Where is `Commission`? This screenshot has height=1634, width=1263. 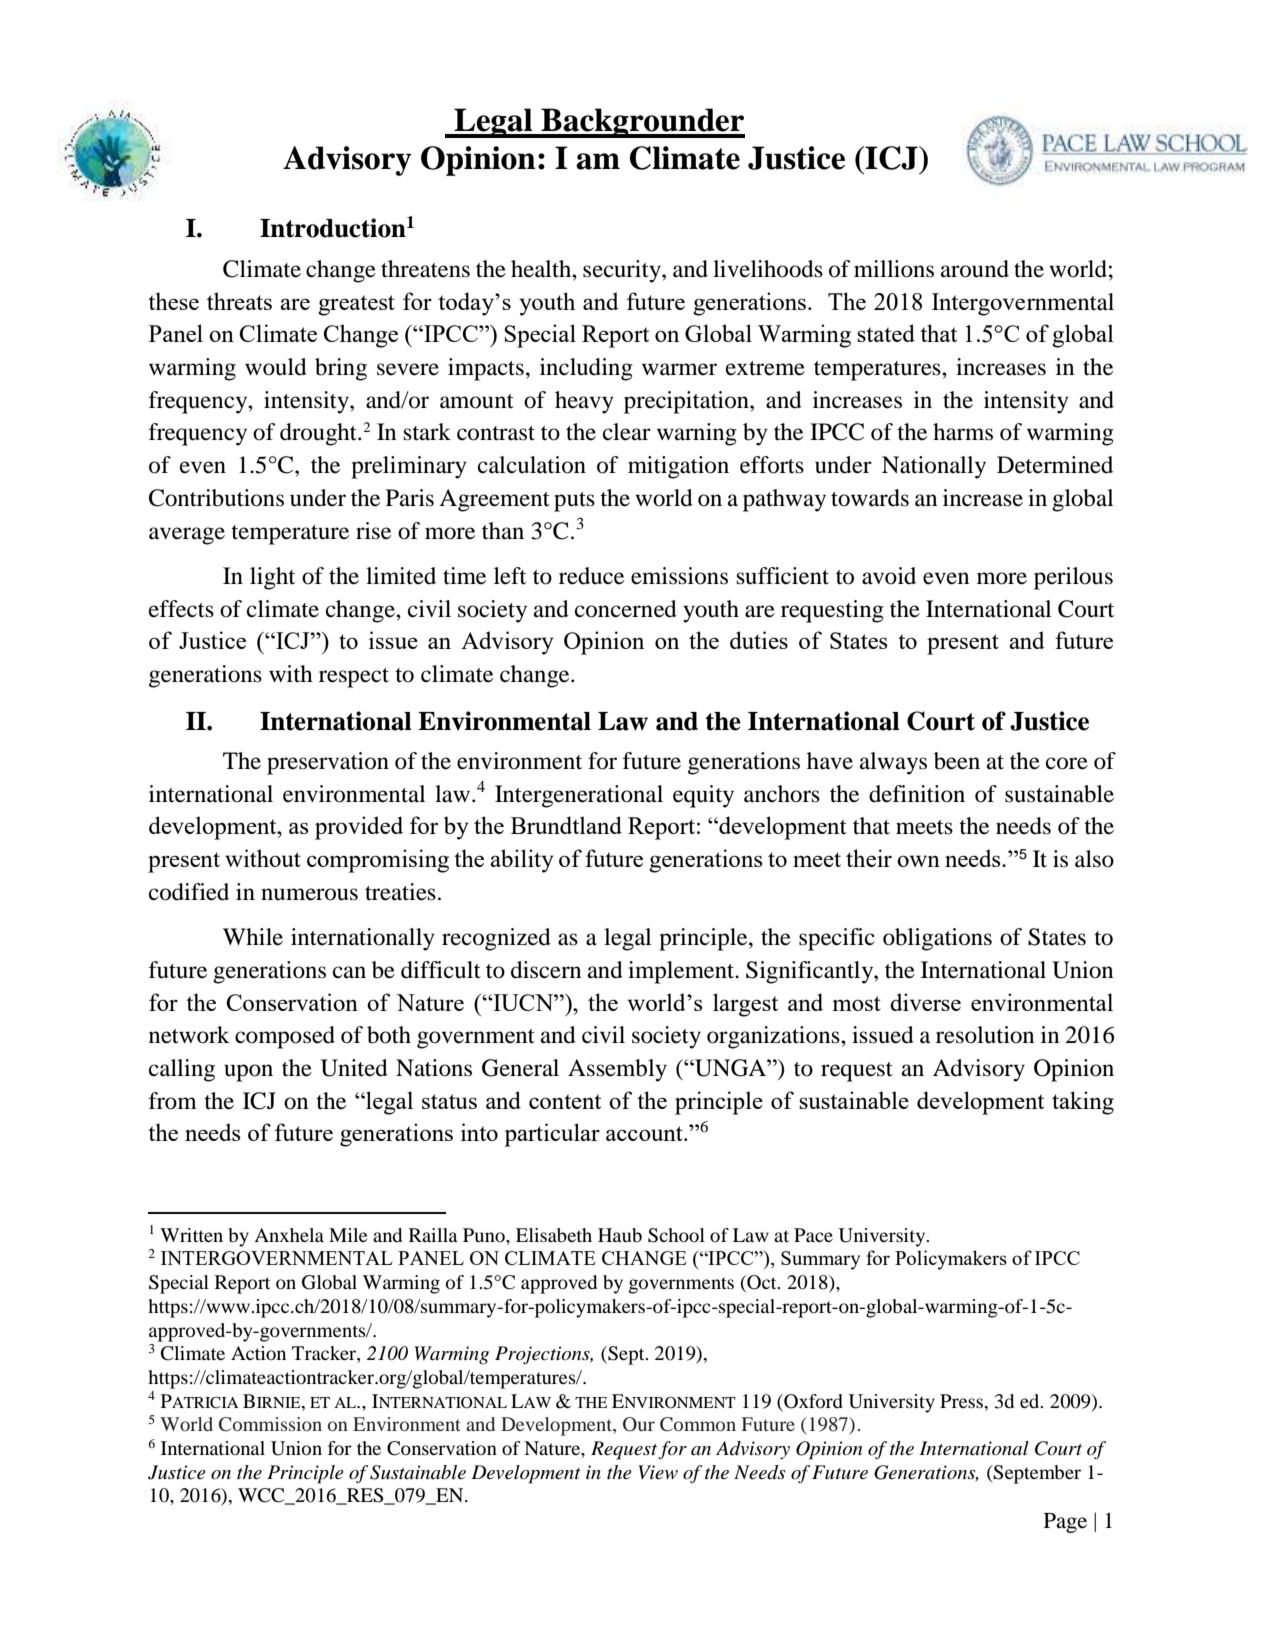 Commission is located at coordinates (270, 1424).
